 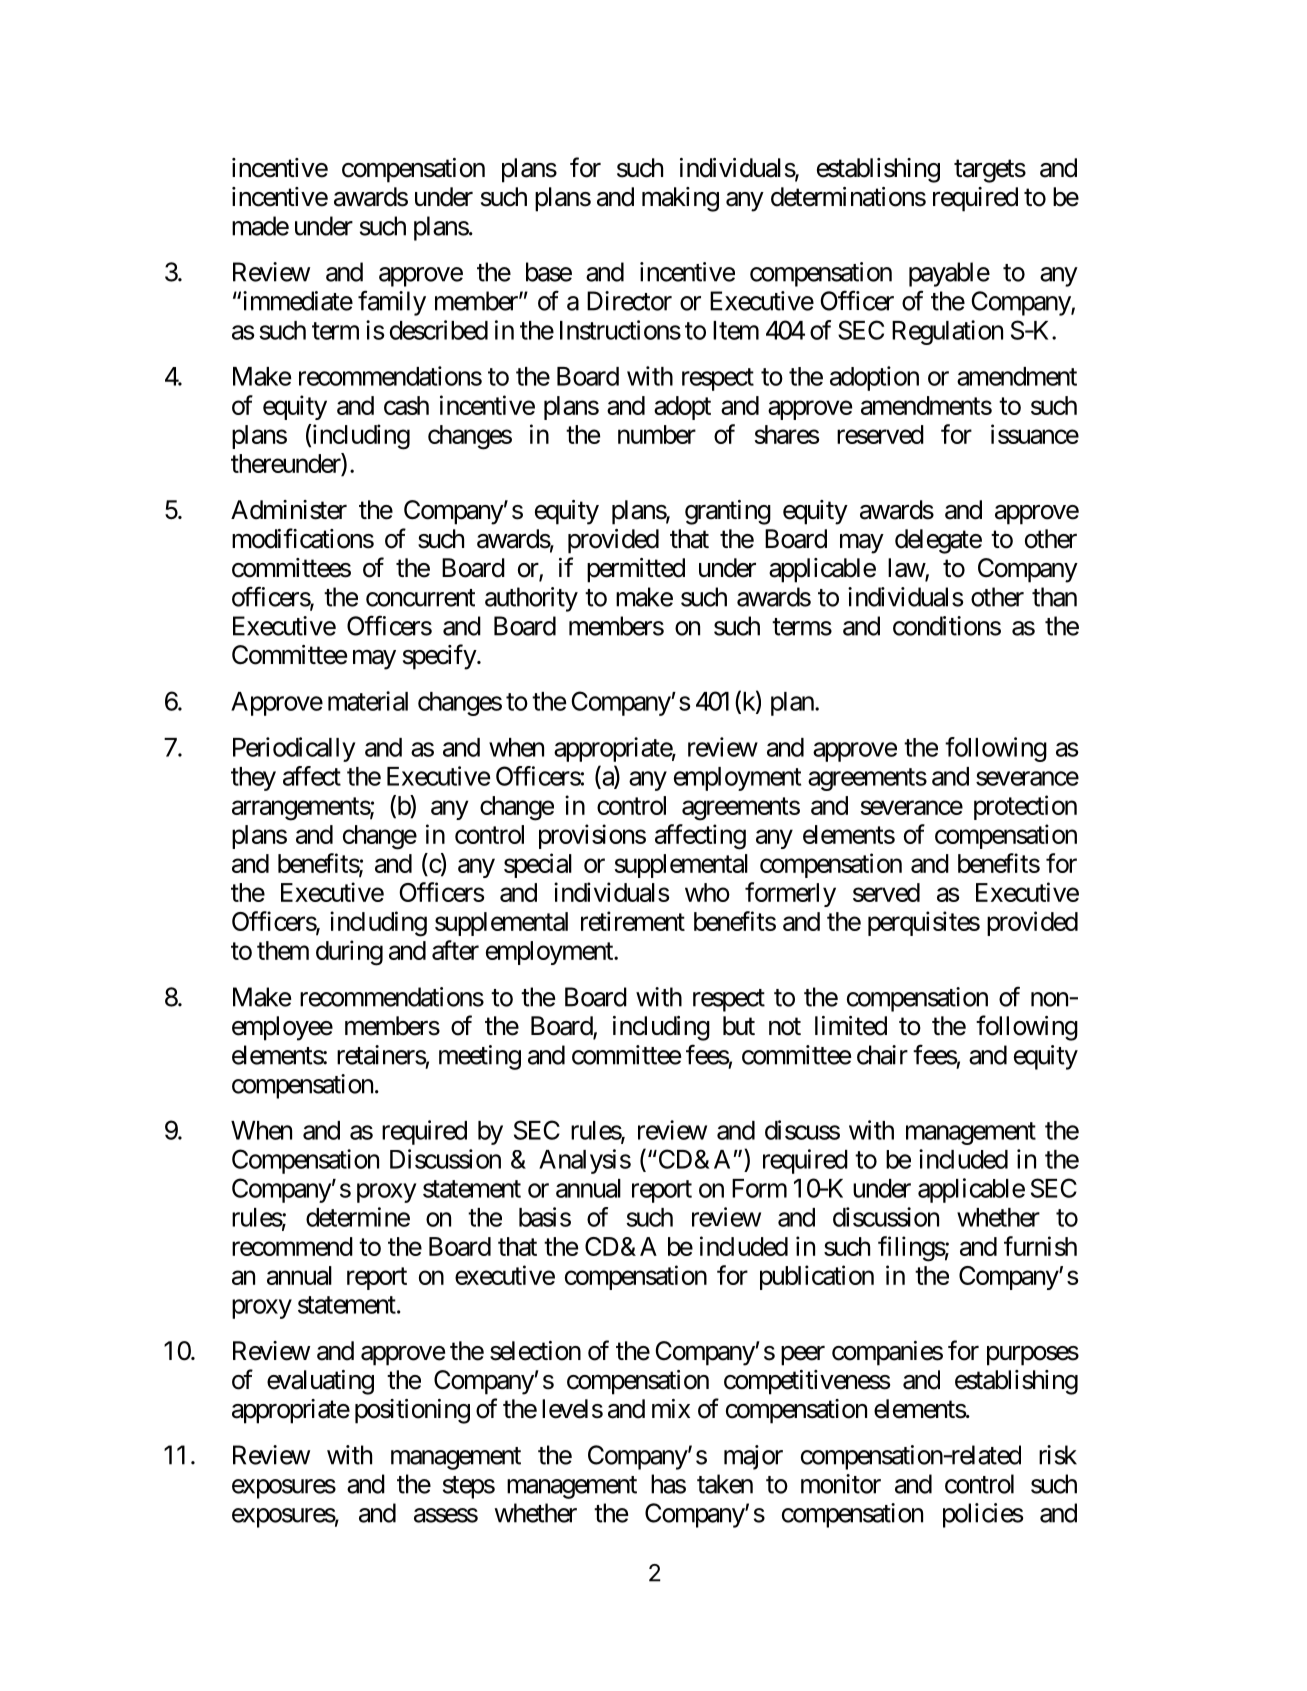 I want to click on meeting, so click(x=480, y=1057).
